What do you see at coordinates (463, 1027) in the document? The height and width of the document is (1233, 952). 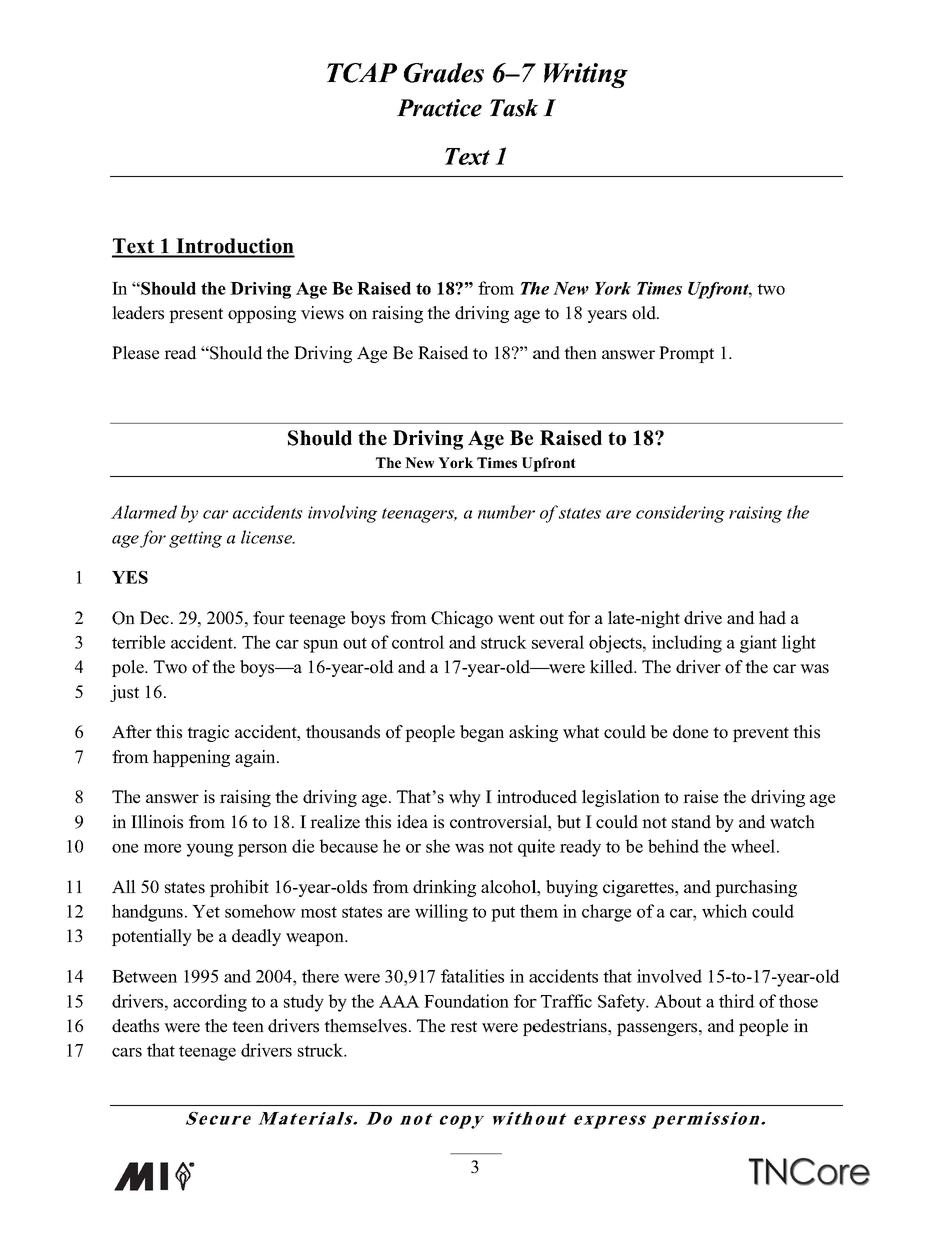 I see `rest` at bounding box center [463, 1027].
